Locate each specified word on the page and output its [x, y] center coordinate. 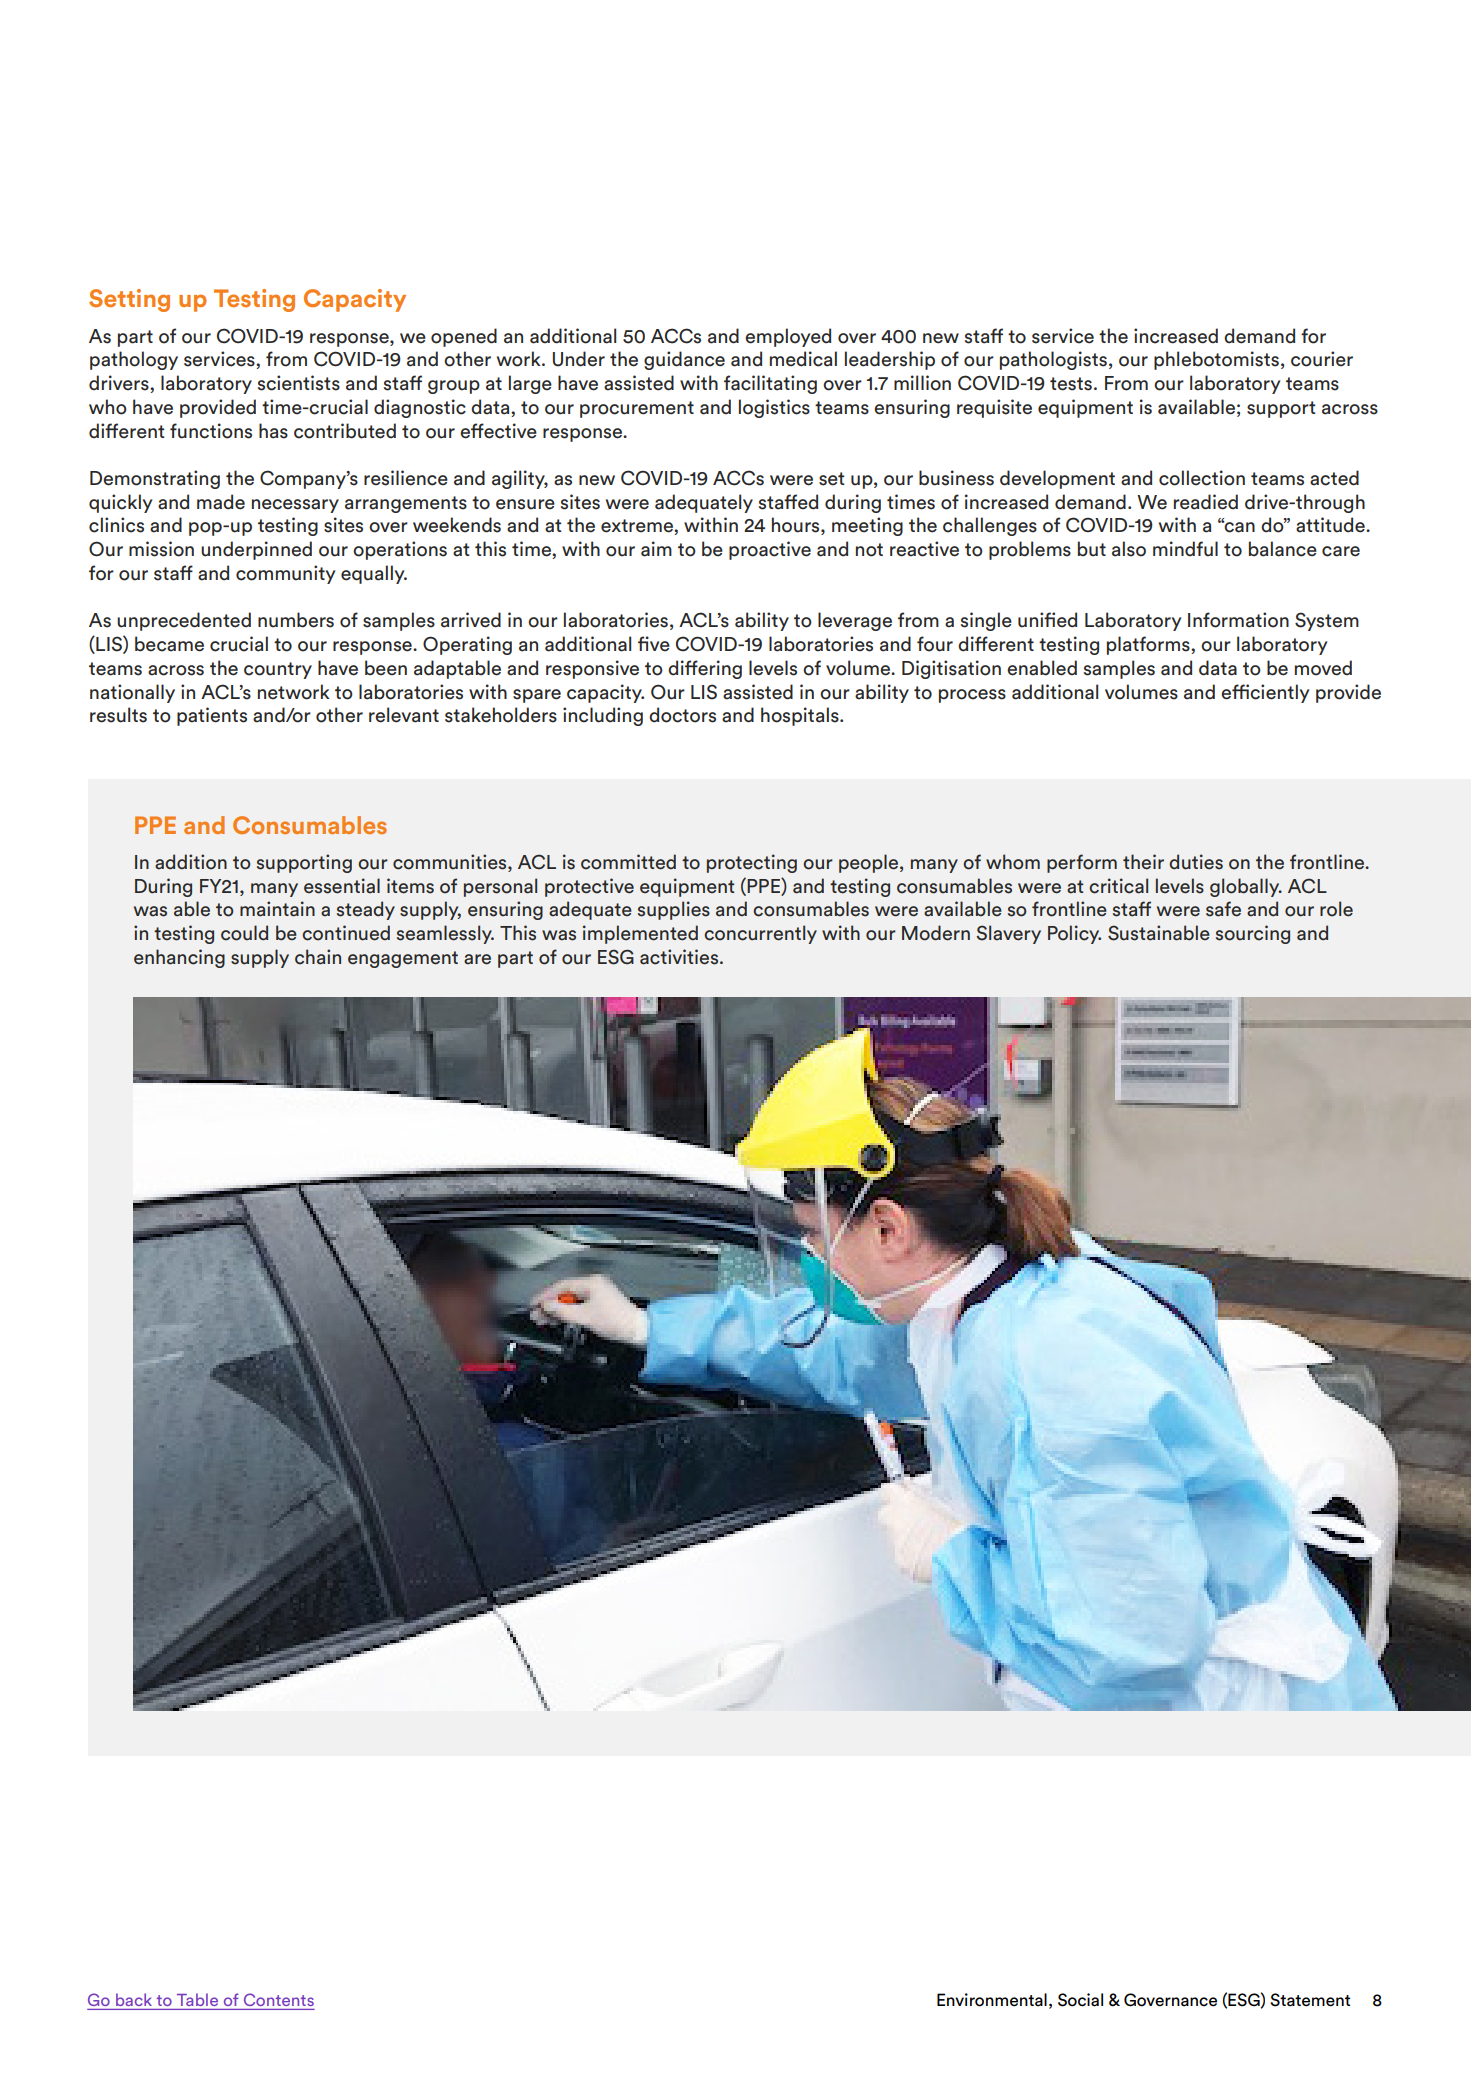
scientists [299, 383]
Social [1080, 2000]
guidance [684, 360]
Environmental [992, 2000]
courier [1322, 359]
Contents [279, 1999]
